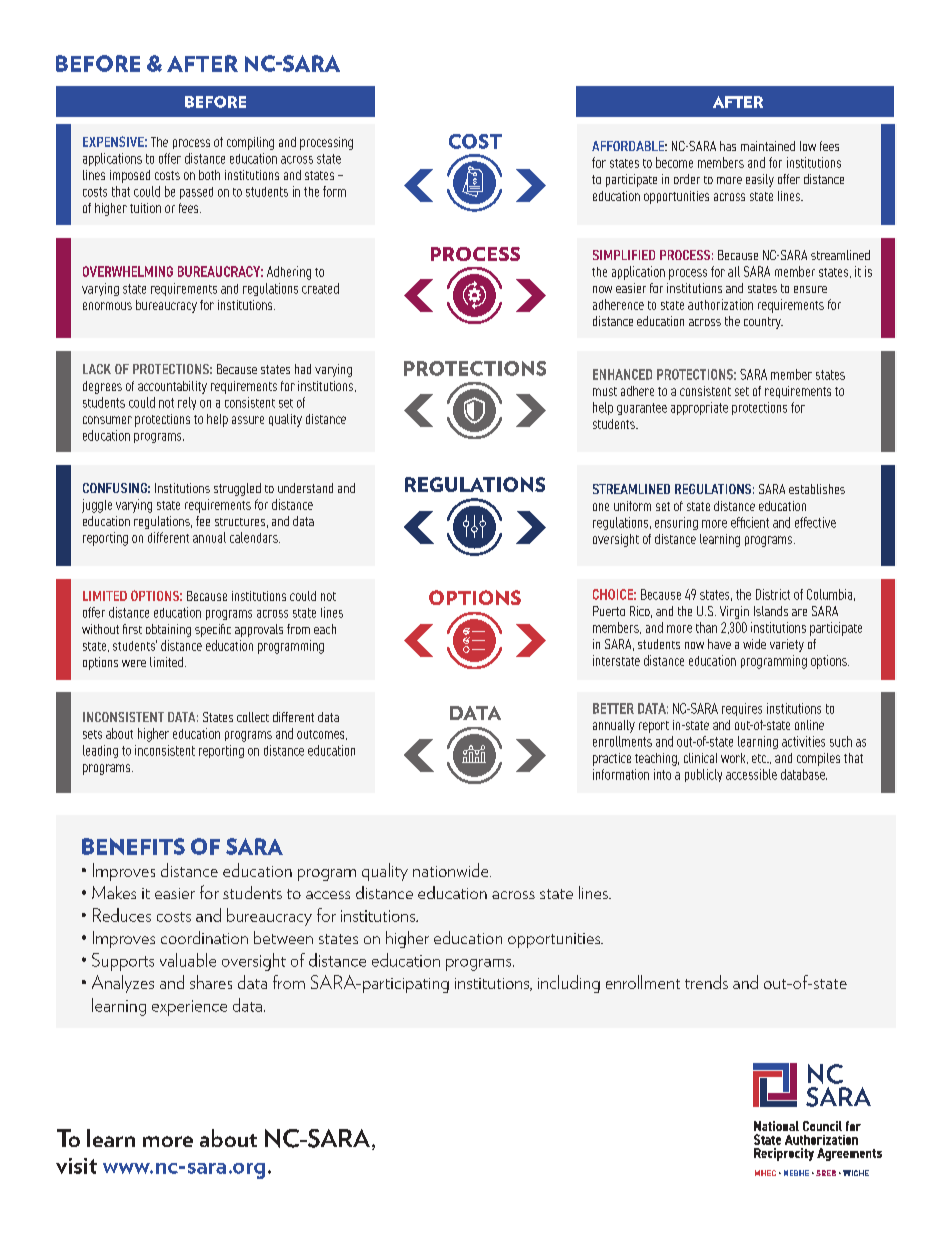  I want to click on one, so click(601, 507).
